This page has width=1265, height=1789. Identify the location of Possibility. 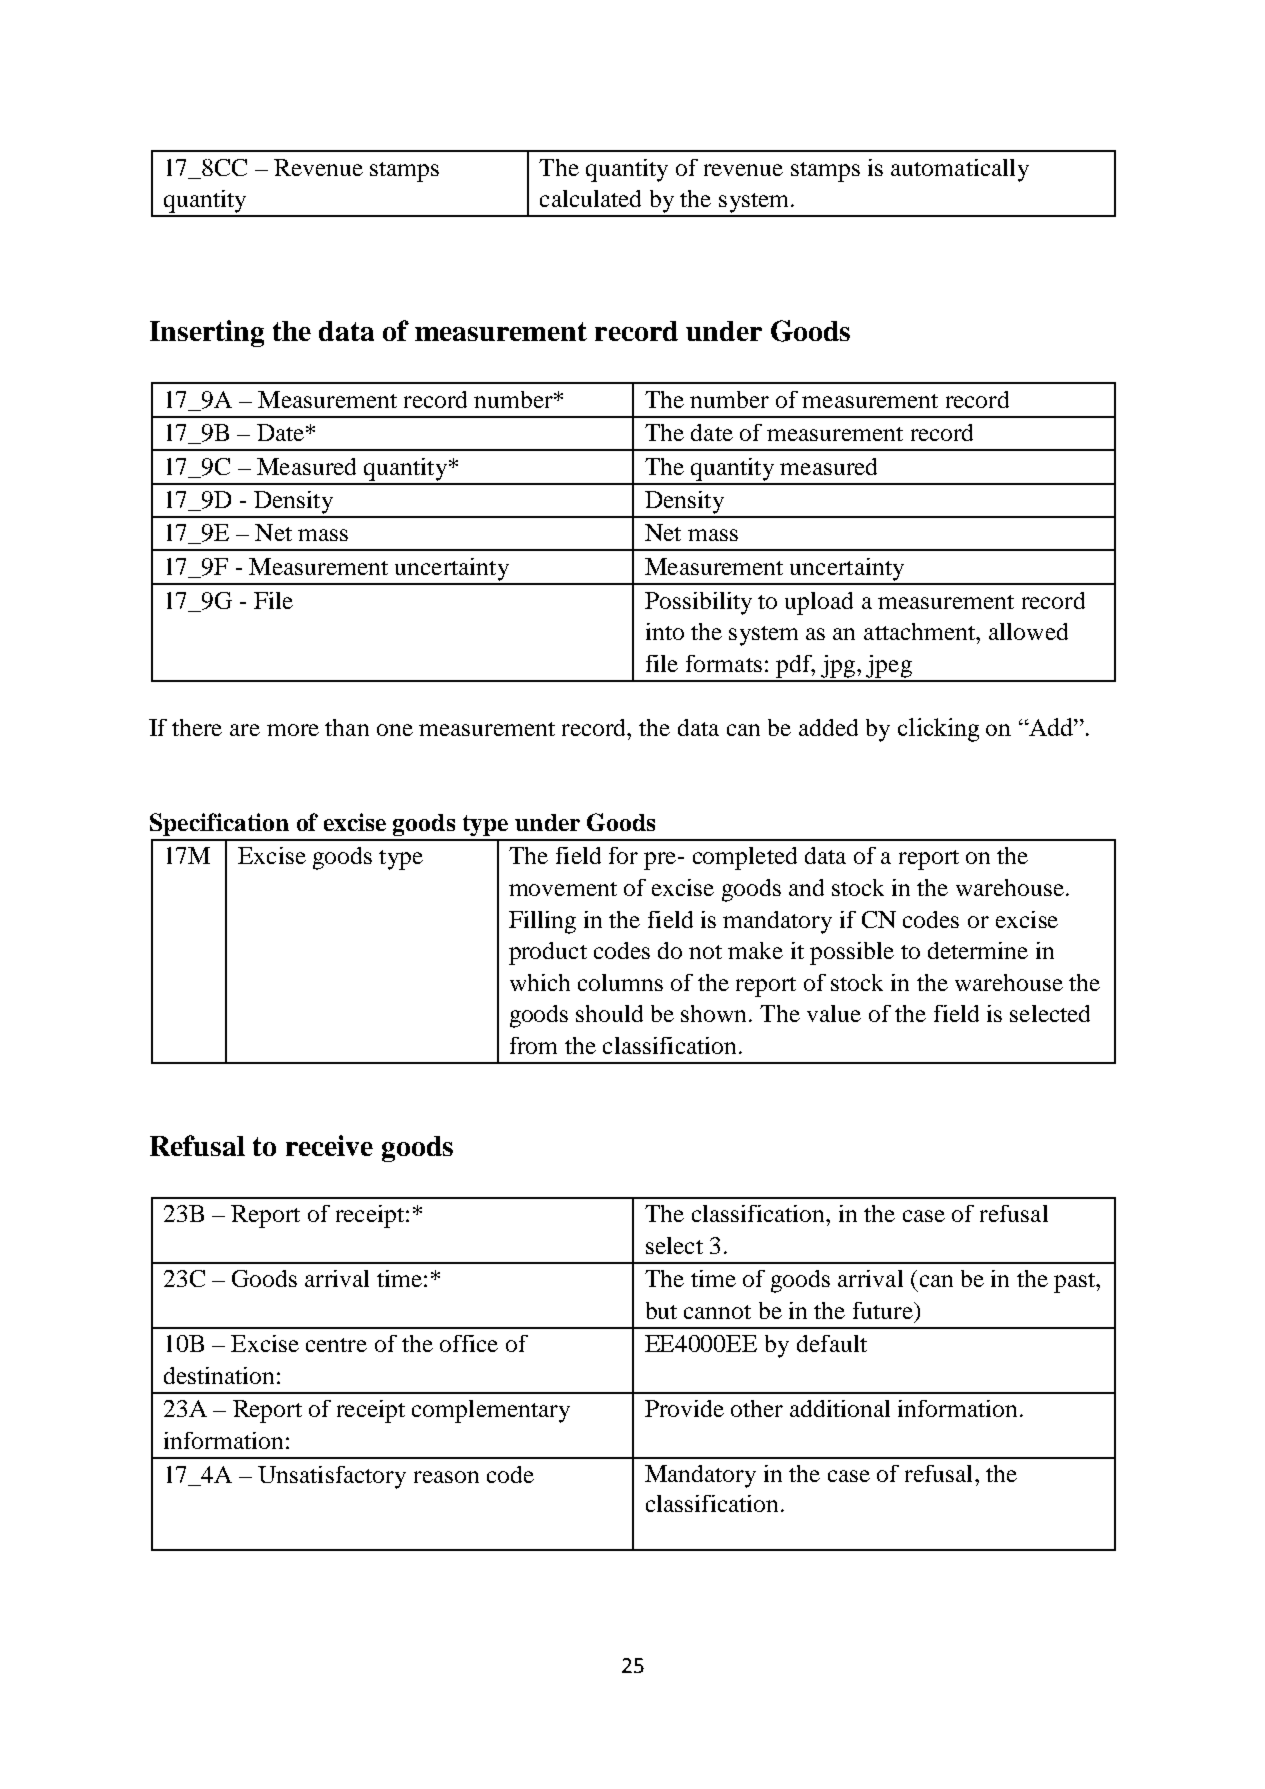
(698, 603).
